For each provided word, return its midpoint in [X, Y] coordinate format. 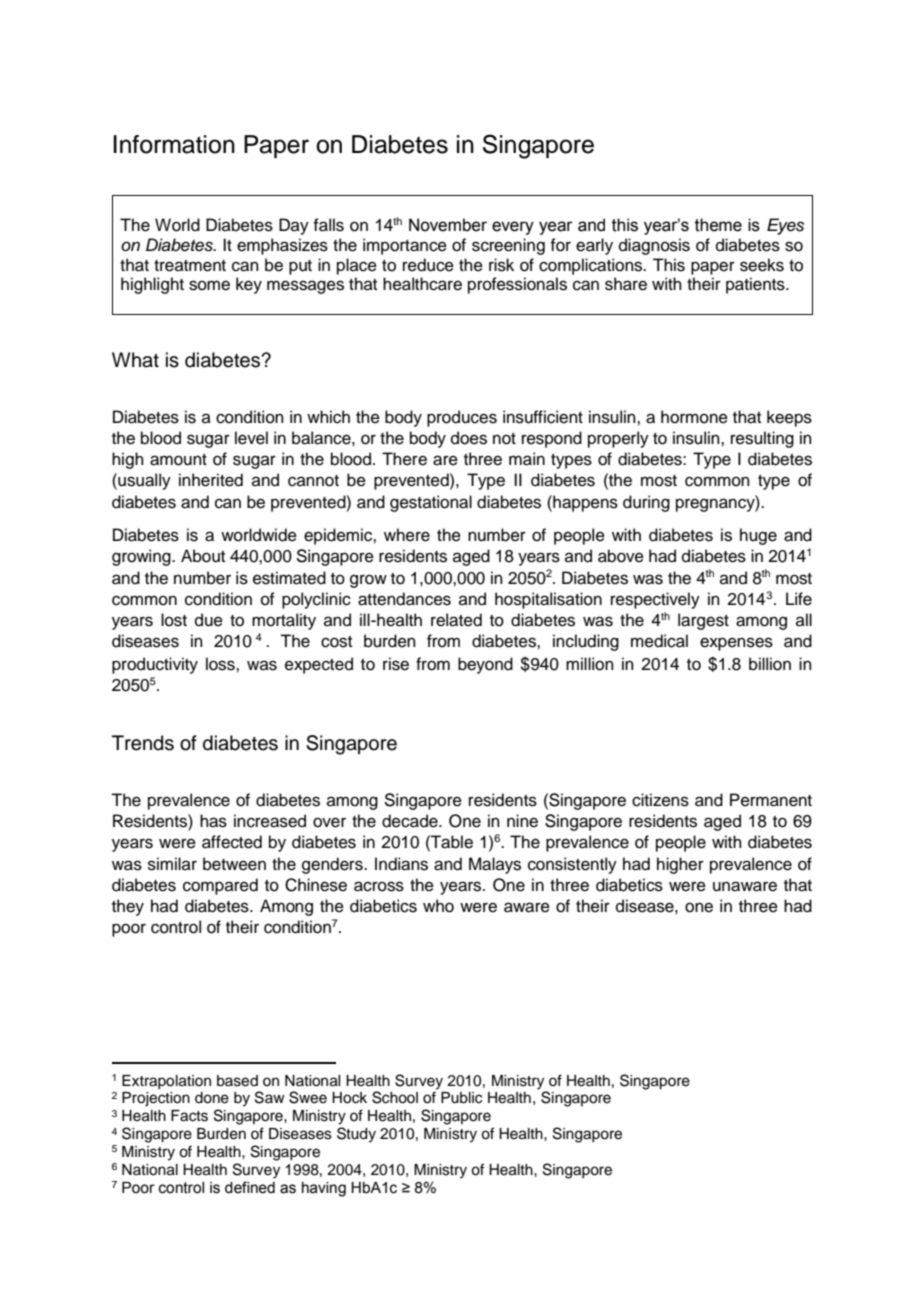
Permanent [771, 800]
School [395, 1097]
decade [411, 821]
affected [232, 842]
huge [758, 536]
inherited [211, 480]
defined [250, 1187]
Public [461, 1098]
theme [718, 225]
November [448, 225]
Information [174, 144]
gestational [431, 503]
